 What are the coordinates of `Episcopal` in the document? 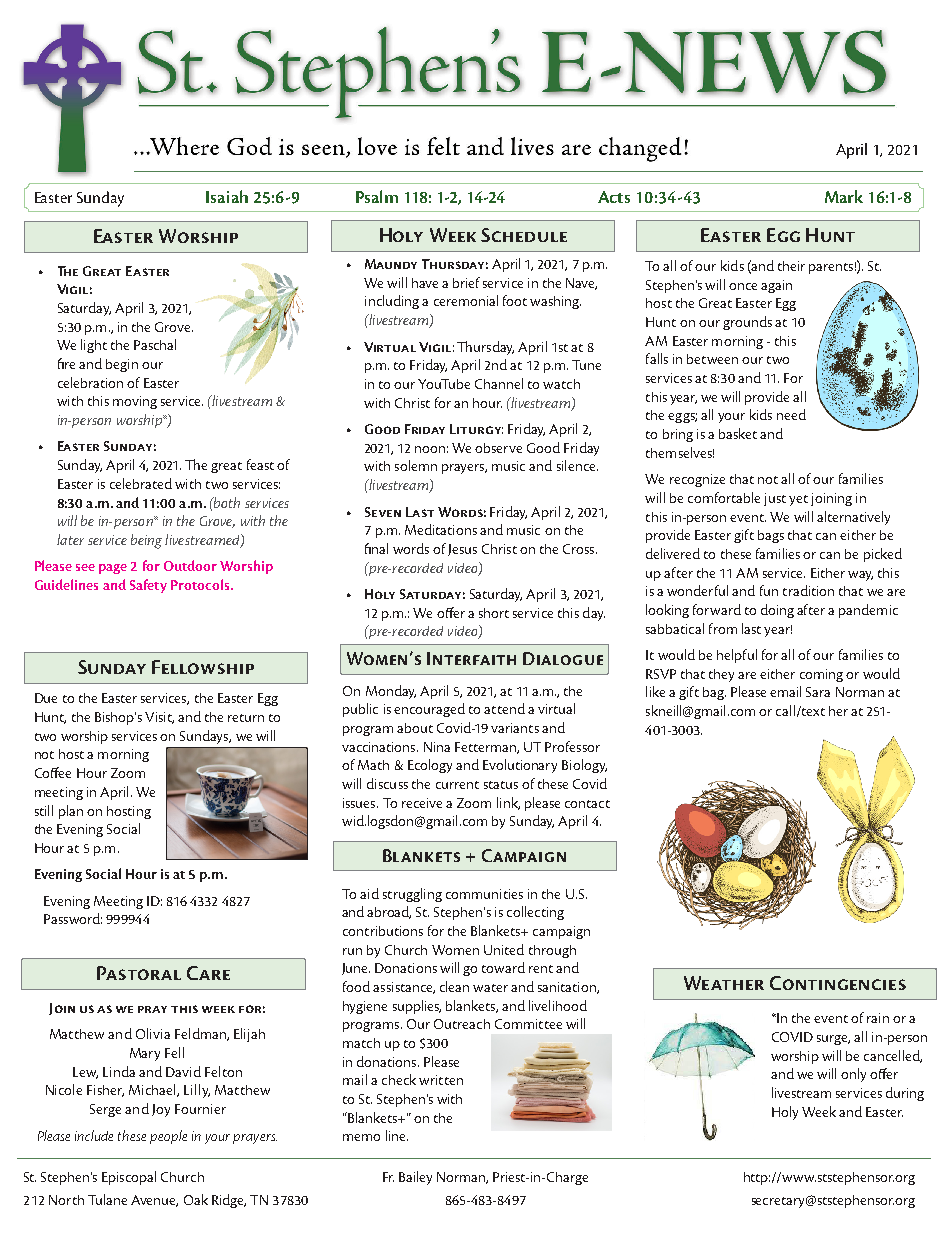 It's located at (129, 1178).
